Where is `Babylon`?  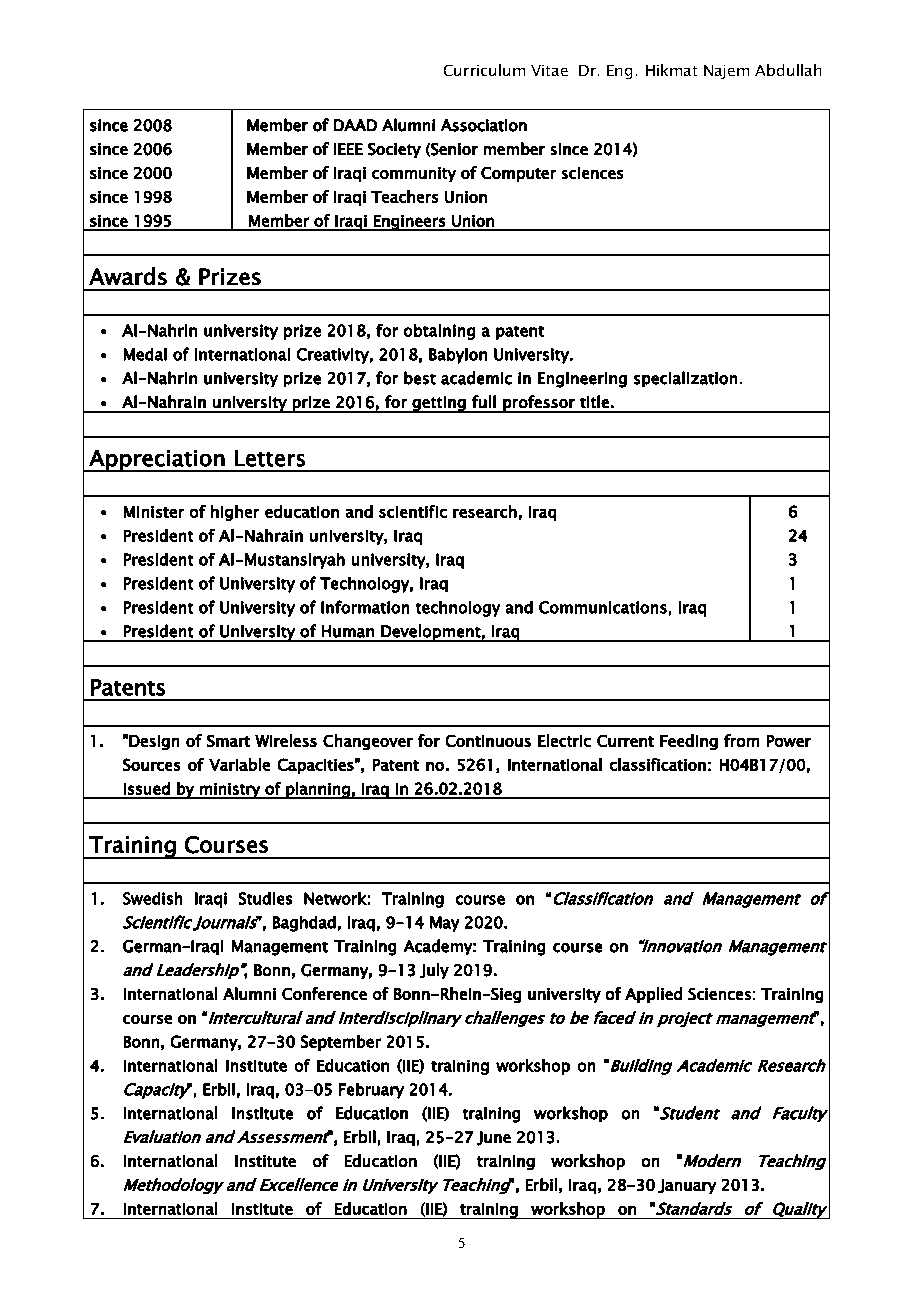
Babylon is located at coordinates (458, 356).
